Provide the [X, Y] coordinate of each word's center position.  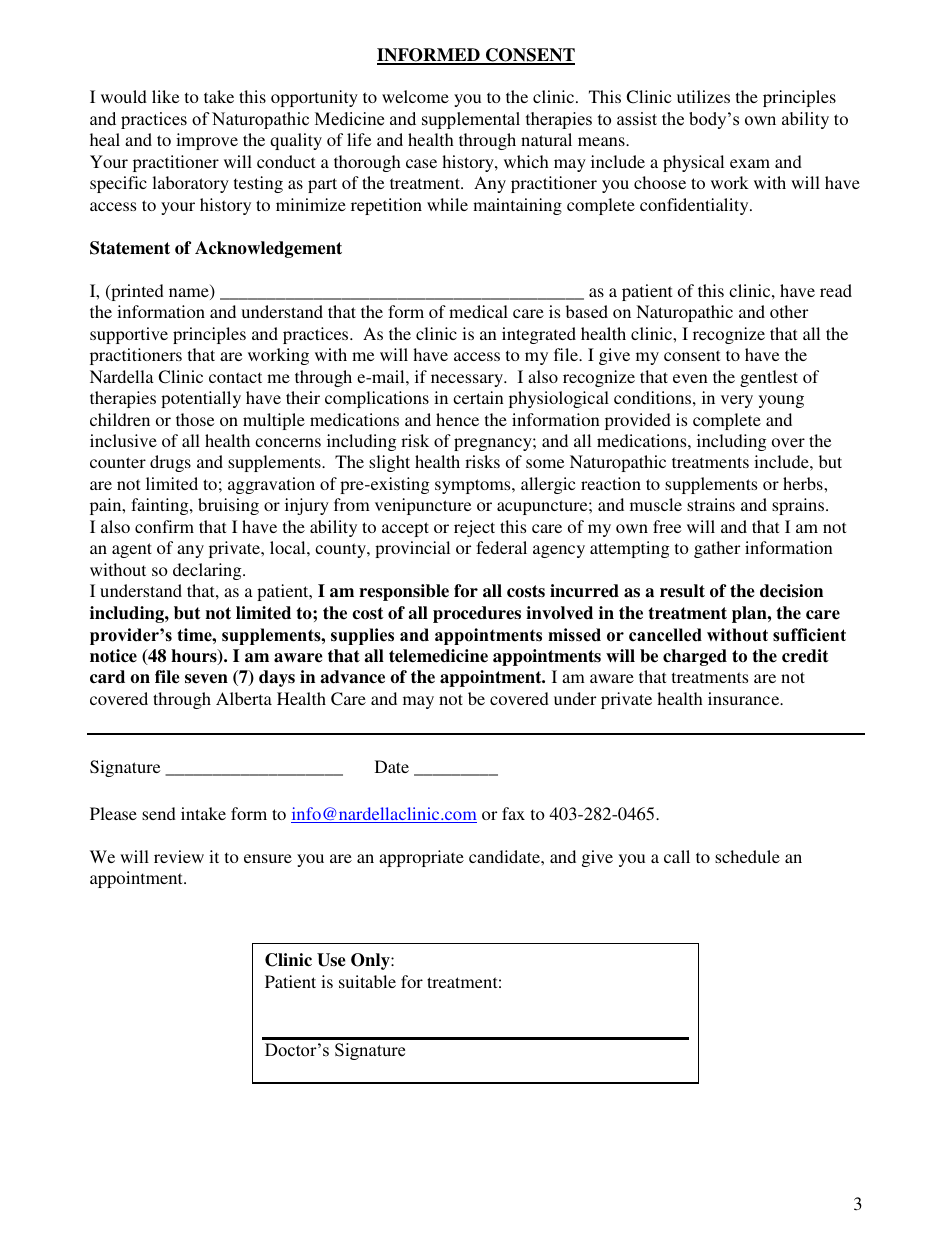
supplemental [471, 120]
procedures [477, 614]
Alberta [244, 698]
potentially [201, 399]
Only [371, 961]
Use [331, 960]
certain [478, 397]
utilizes [703, 96]
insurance [745, 698]
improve [207, 141]
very [737, 401]
